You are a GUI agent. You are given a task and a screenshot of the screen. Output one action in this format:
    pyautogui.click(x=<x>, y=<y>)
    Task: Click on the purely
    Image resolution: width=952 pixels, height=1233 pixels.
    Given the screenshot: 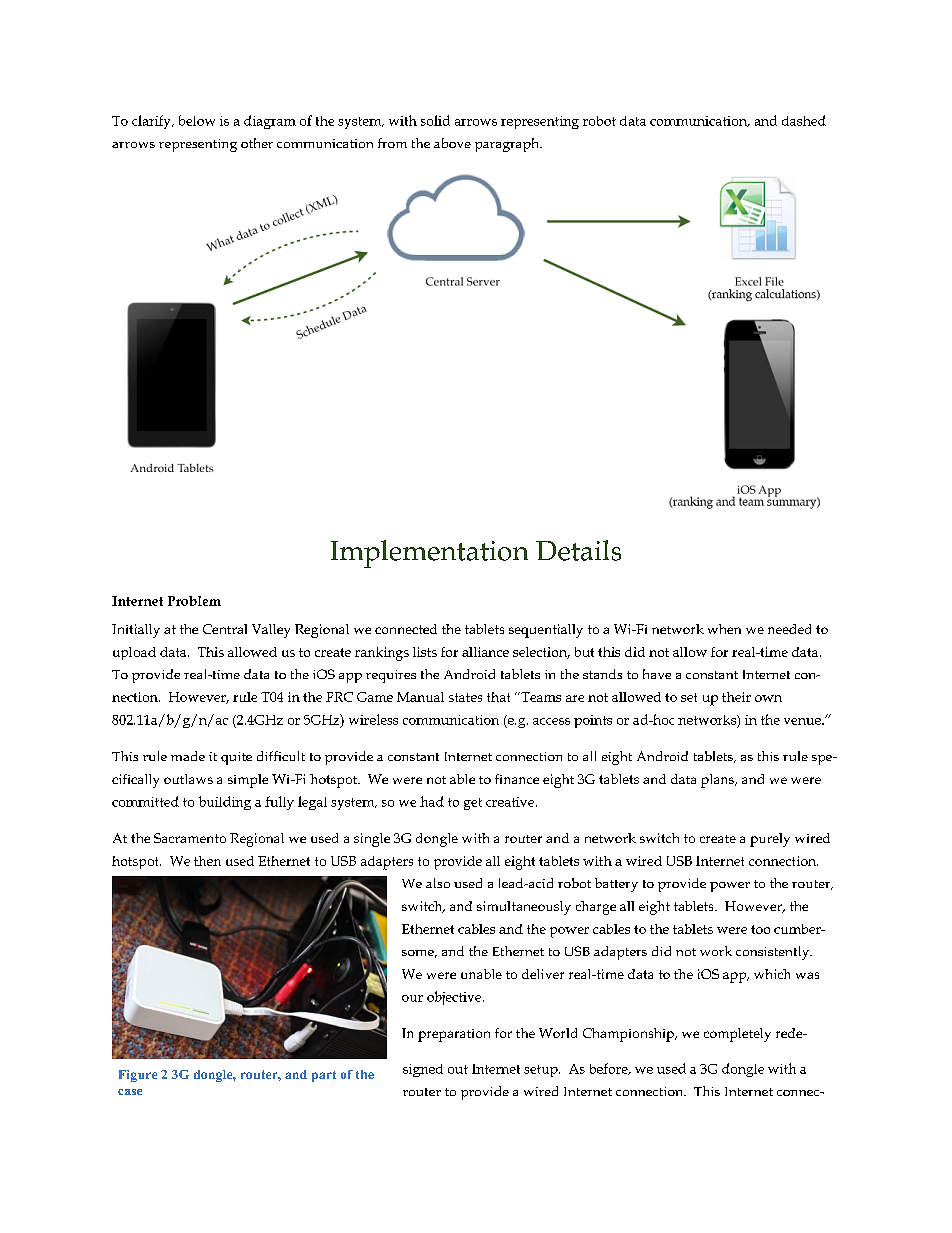 What is the action you would take?
    pyautogui.click(x=770, y=840)
